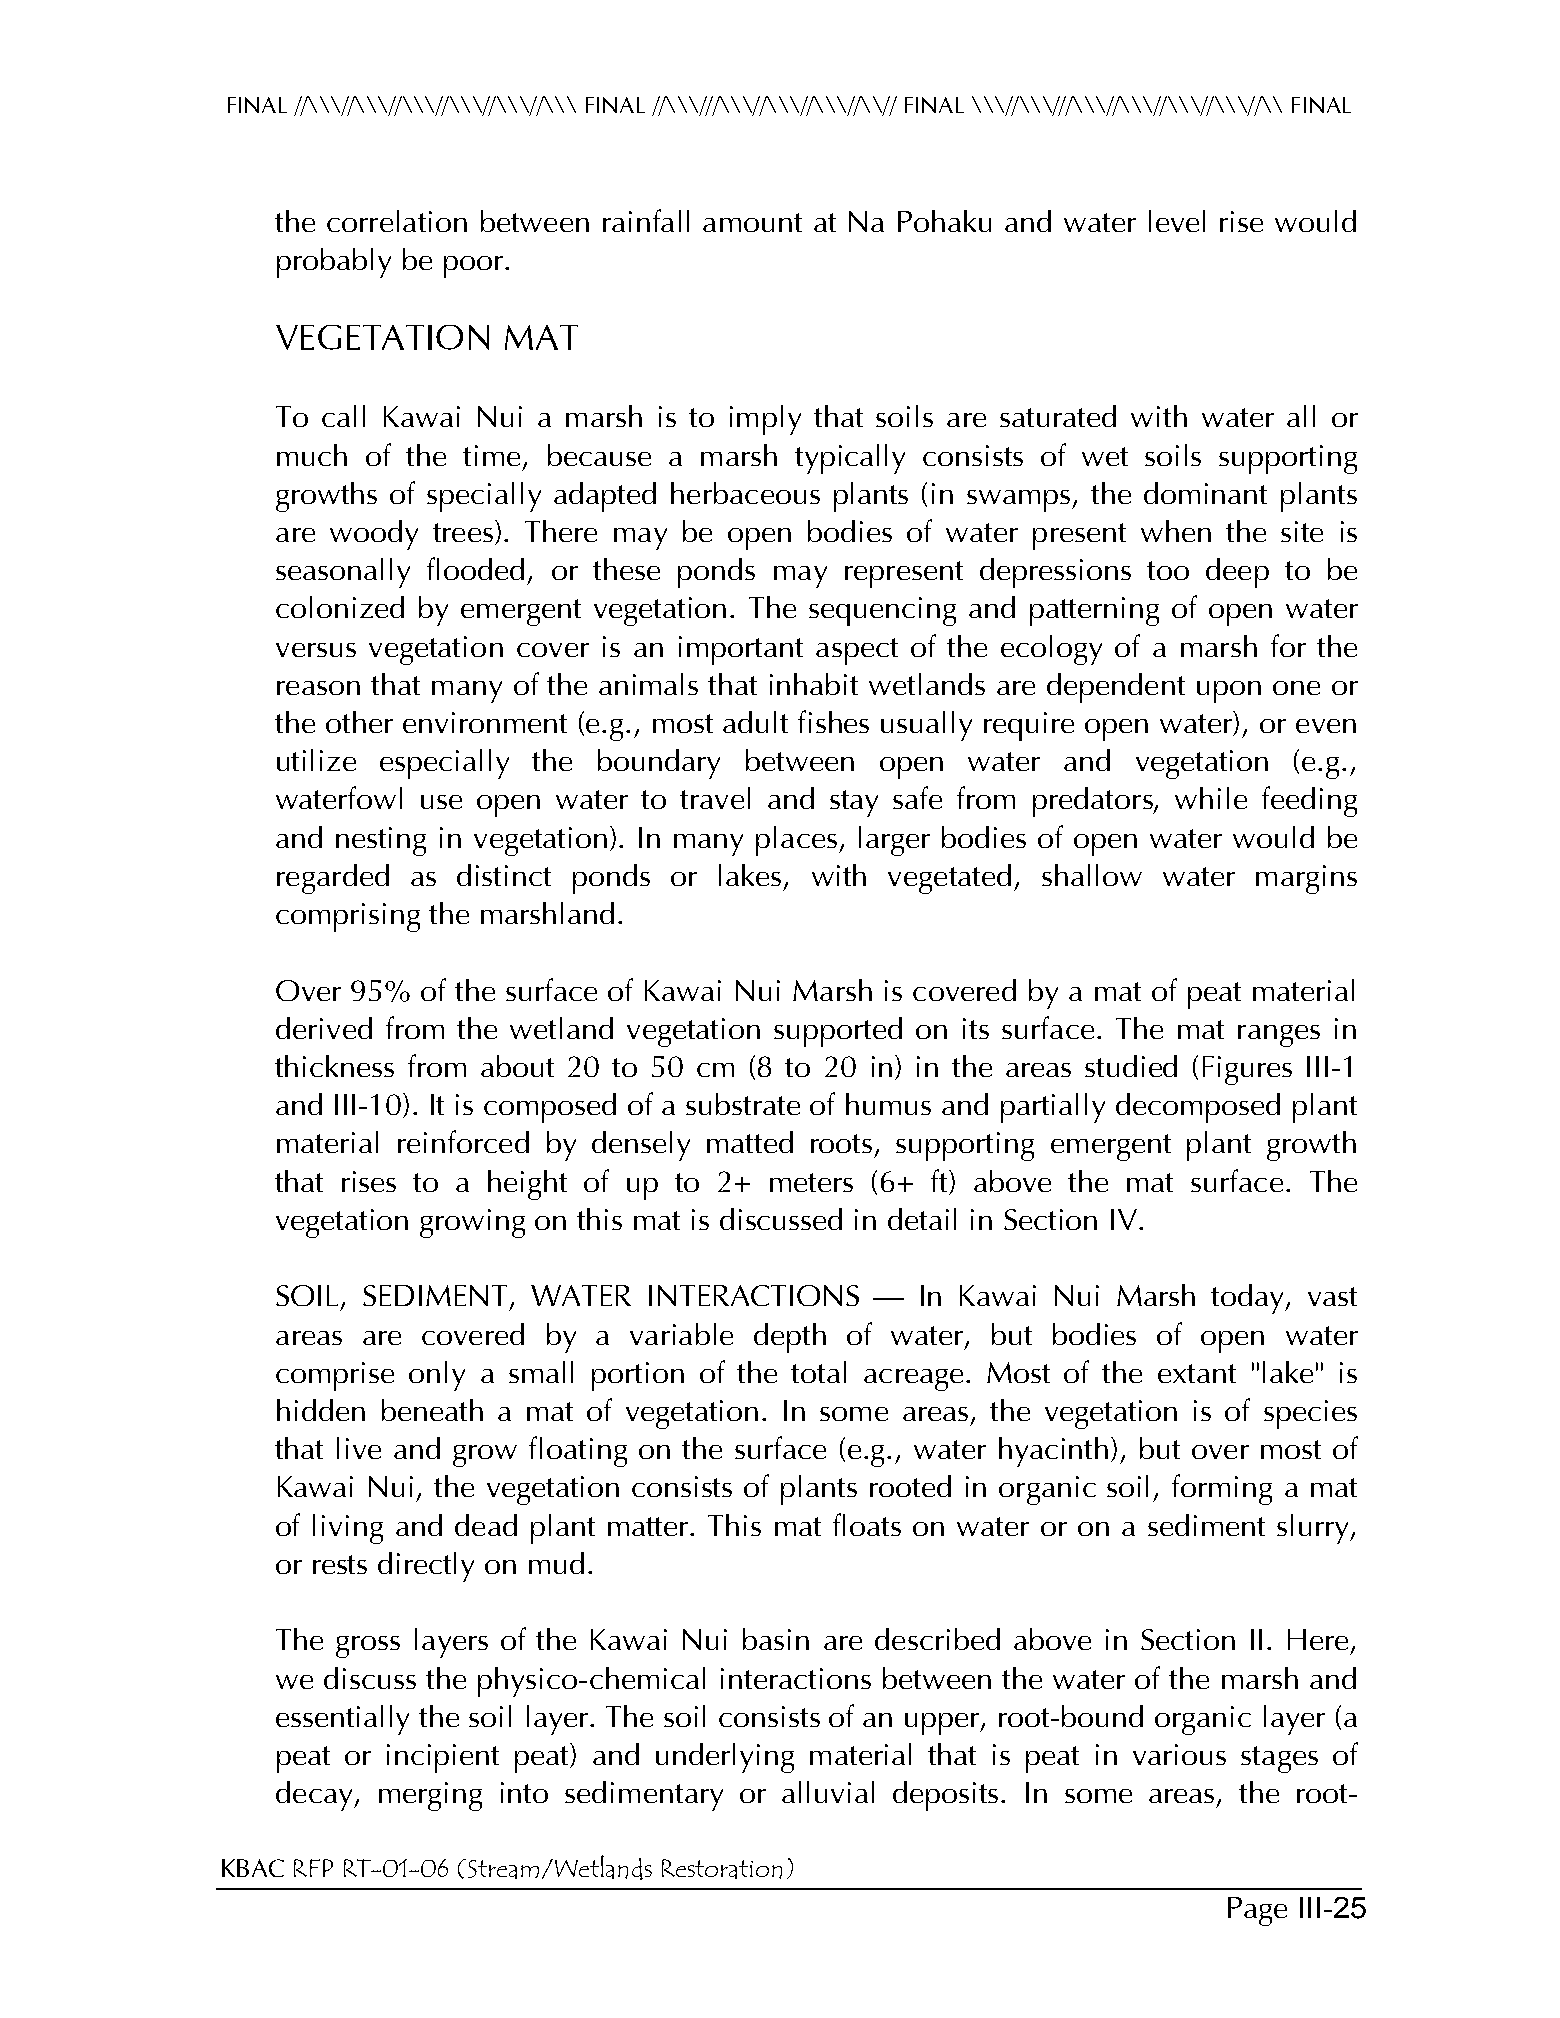 The width and height of the screenshot is (1560, 2018). Describe the element at coordinates (854, 803) in the screenshot. I see `stay` at that location.
